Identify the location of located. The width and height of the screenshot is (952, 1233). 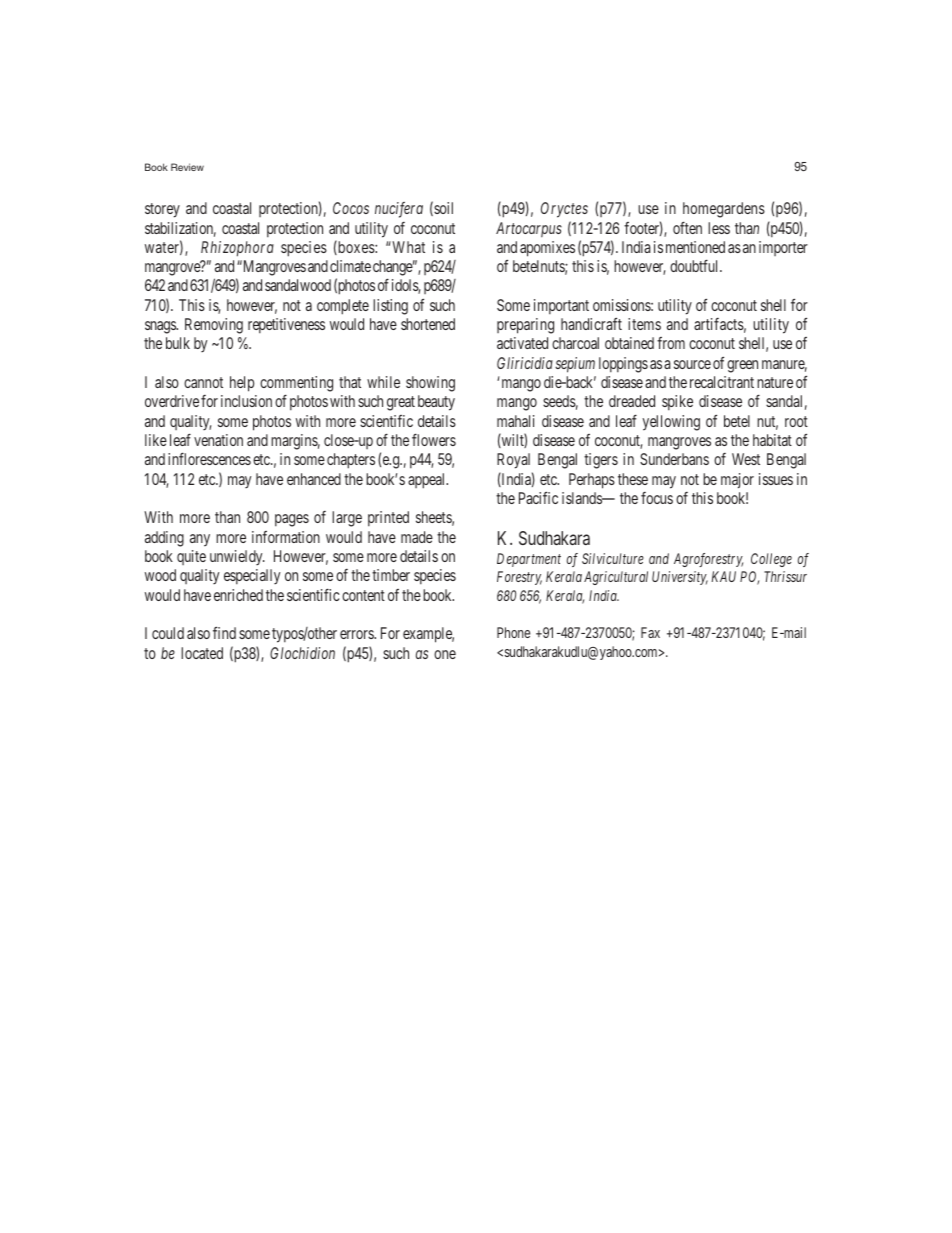
(202, 653).
